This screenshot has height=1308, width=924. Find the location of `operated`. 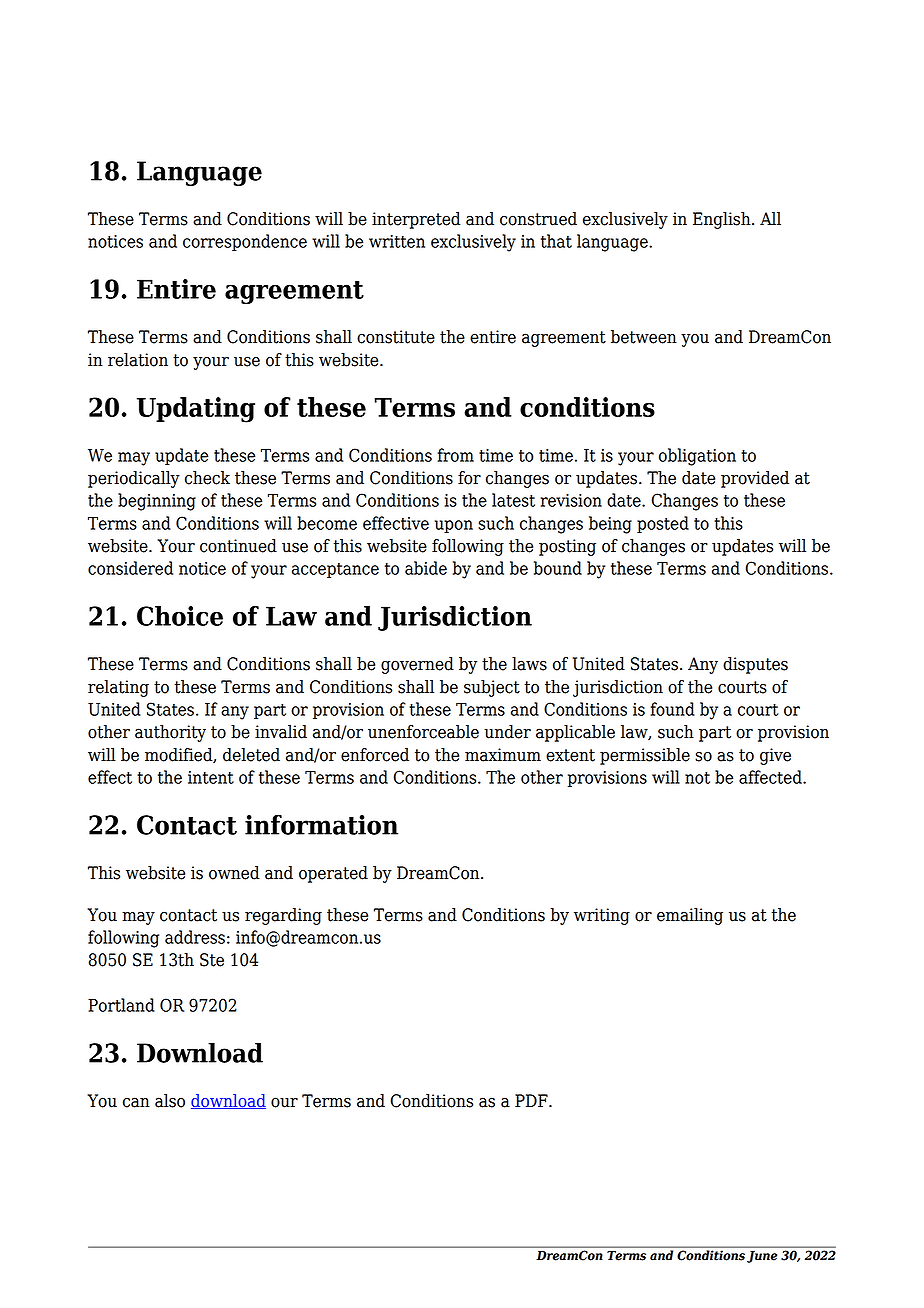

operated is located at coordinates (333, 874).
